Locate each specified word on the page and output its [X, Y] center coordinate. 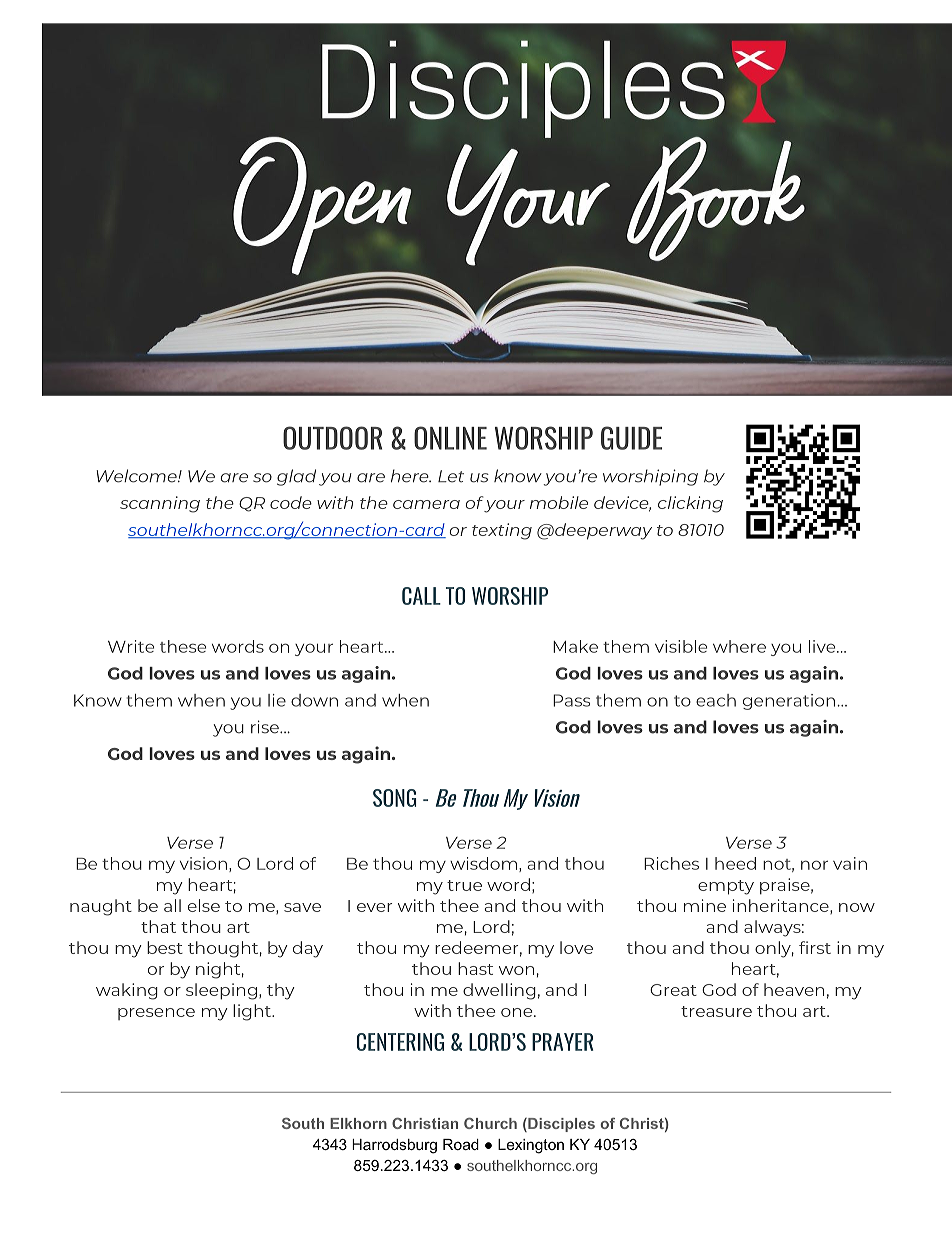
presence [156, 1014]
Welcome [138, 476]
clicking [690, 504]
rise [266, 727]
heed [735, 863]
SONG [394, 798]
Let [451, 476]
